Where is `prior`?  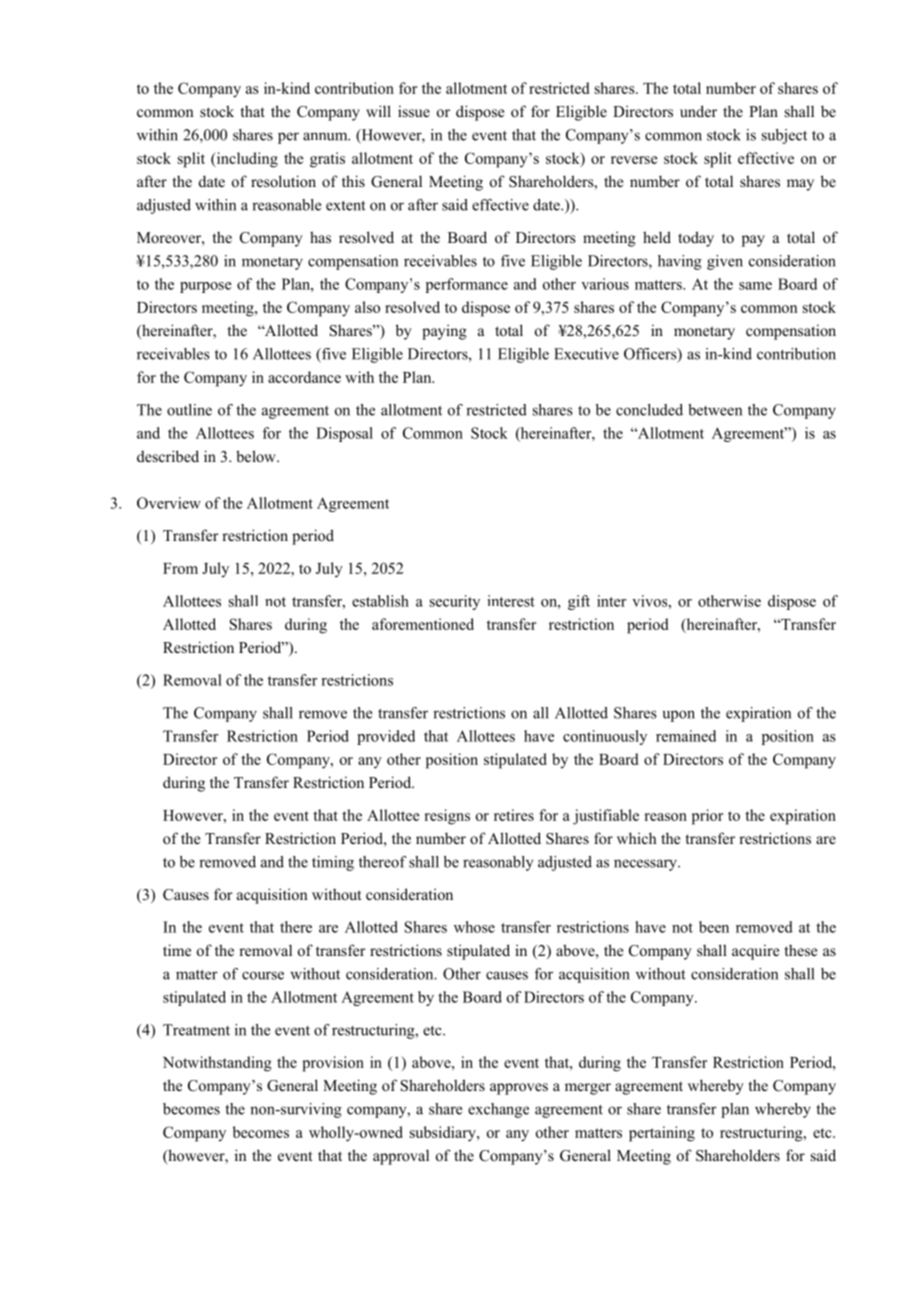
prior is located at coordinates (707, 817).
